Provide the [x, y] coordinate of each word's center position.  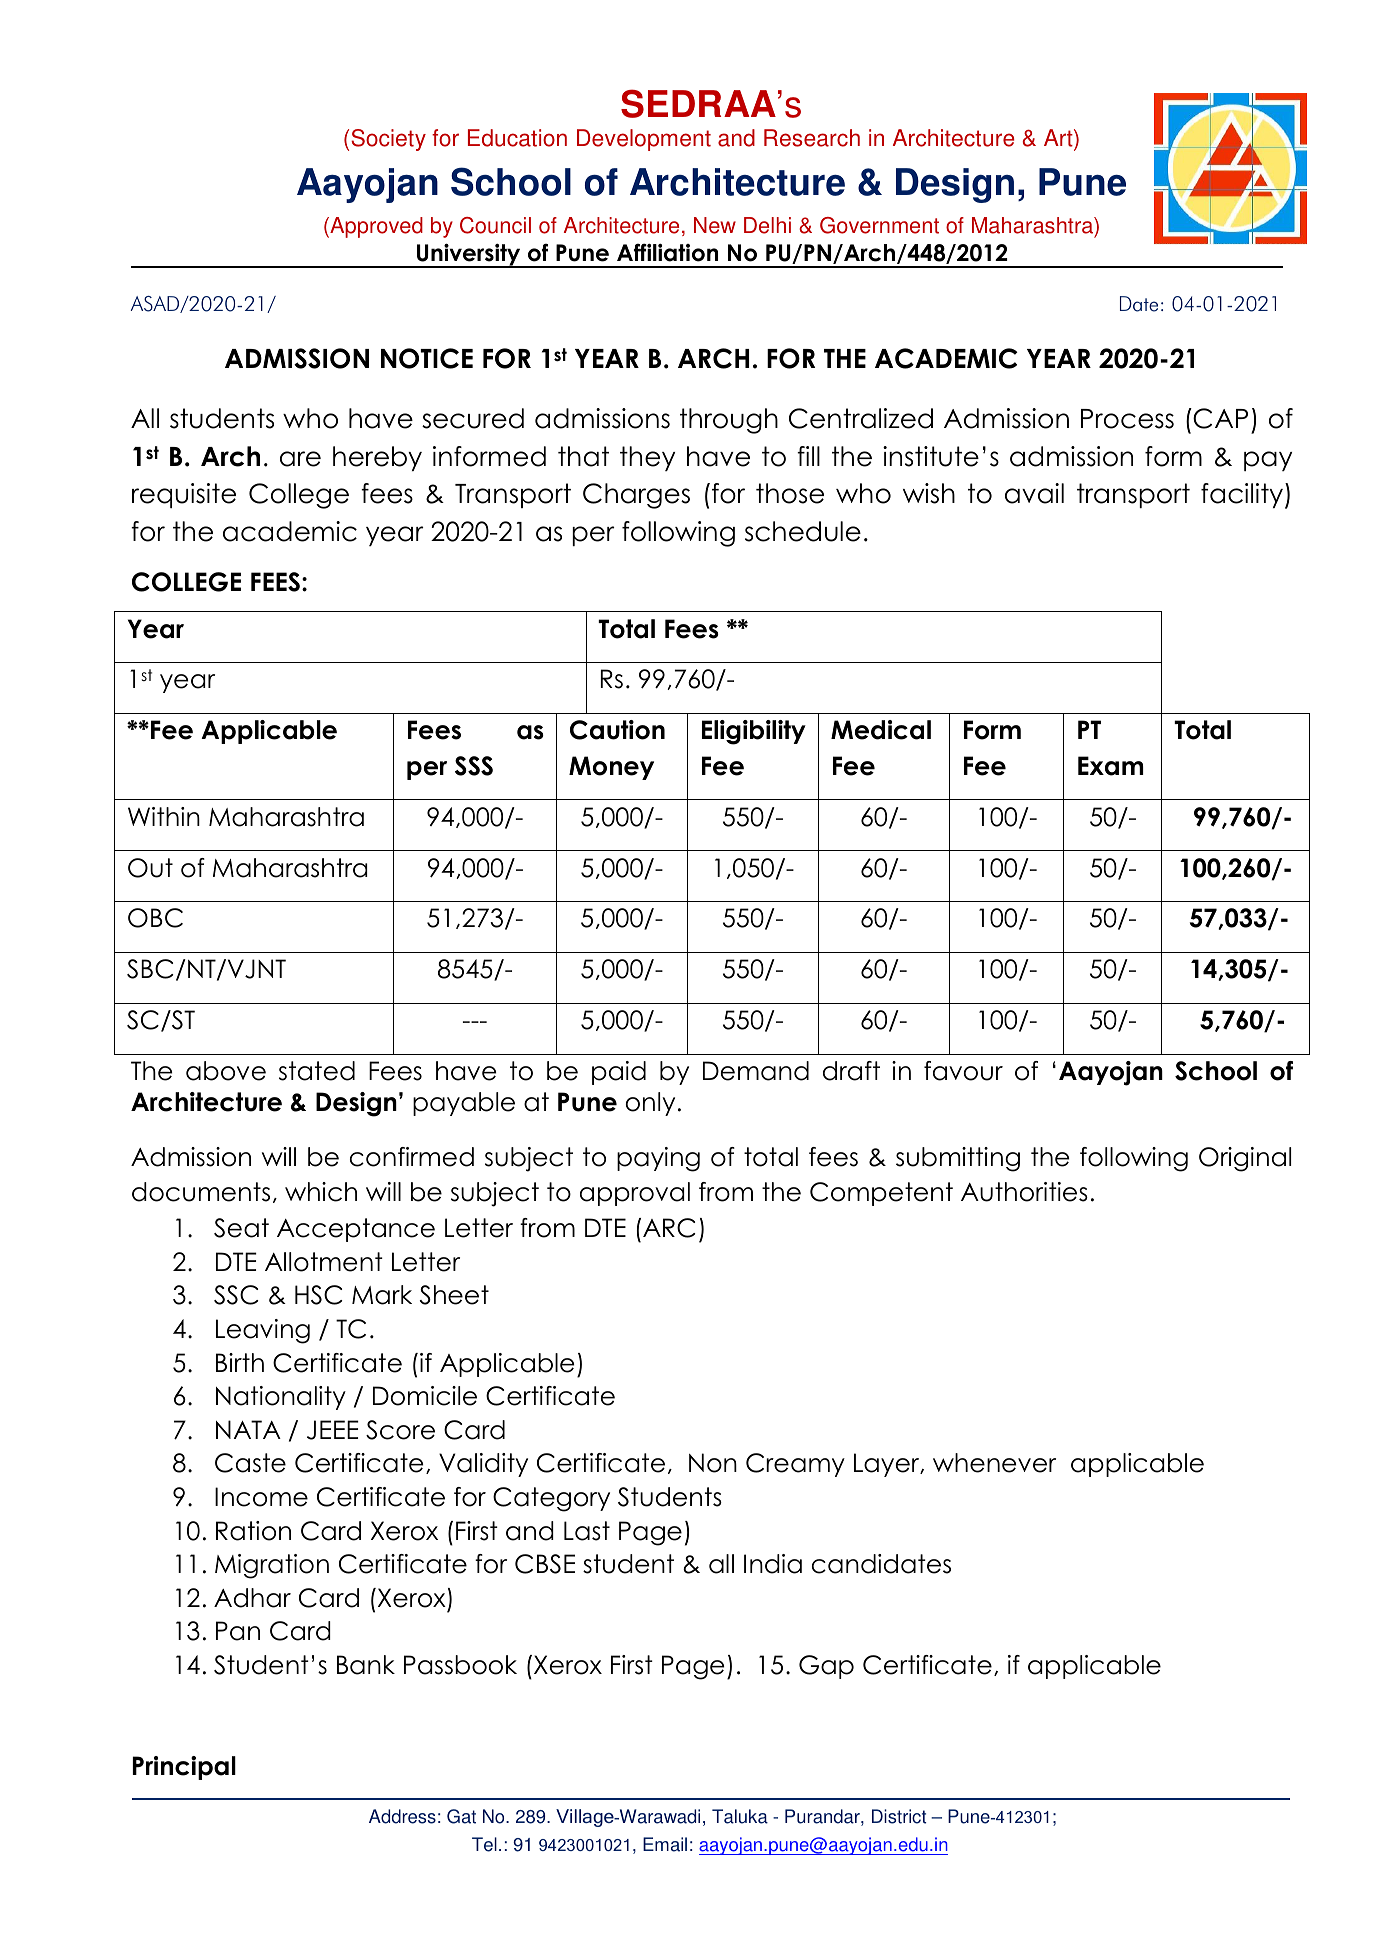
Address [402, 1816]
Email [665, 1844]
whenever [994, 1463]
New [715, 225]
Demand [756, 1071]
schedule [803, 531]
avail [1034, 493]
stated [317, 1071]
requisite [184, 495]
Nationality [281, 1398]
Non [713, 1463]
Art [1059, 139]
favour [963, 1071]
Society [388, 140]
